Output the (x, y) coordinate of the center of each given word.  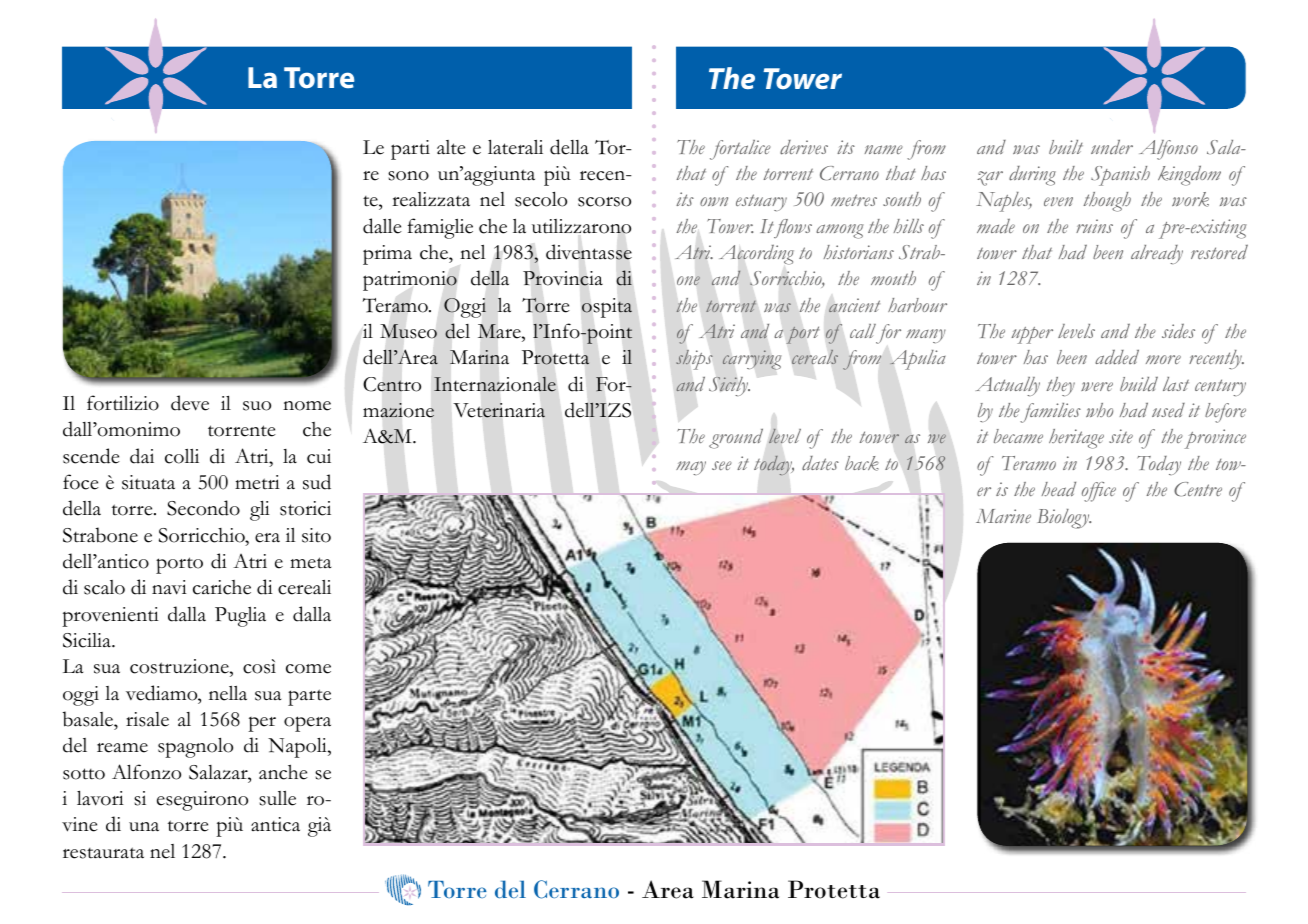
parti (410, 150)
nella (228, 693)
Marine (1003, 516)
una (144, 827)
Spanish (1120, 176)
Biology (1064, 519)
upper (1032, 335)
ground (736, 438)
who (1099, 410)
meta (310, 563)
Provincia (563, 278)
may (691, 468)
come (308, 669)
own (714, 201)
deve (190, 403)
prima (387, 255)
